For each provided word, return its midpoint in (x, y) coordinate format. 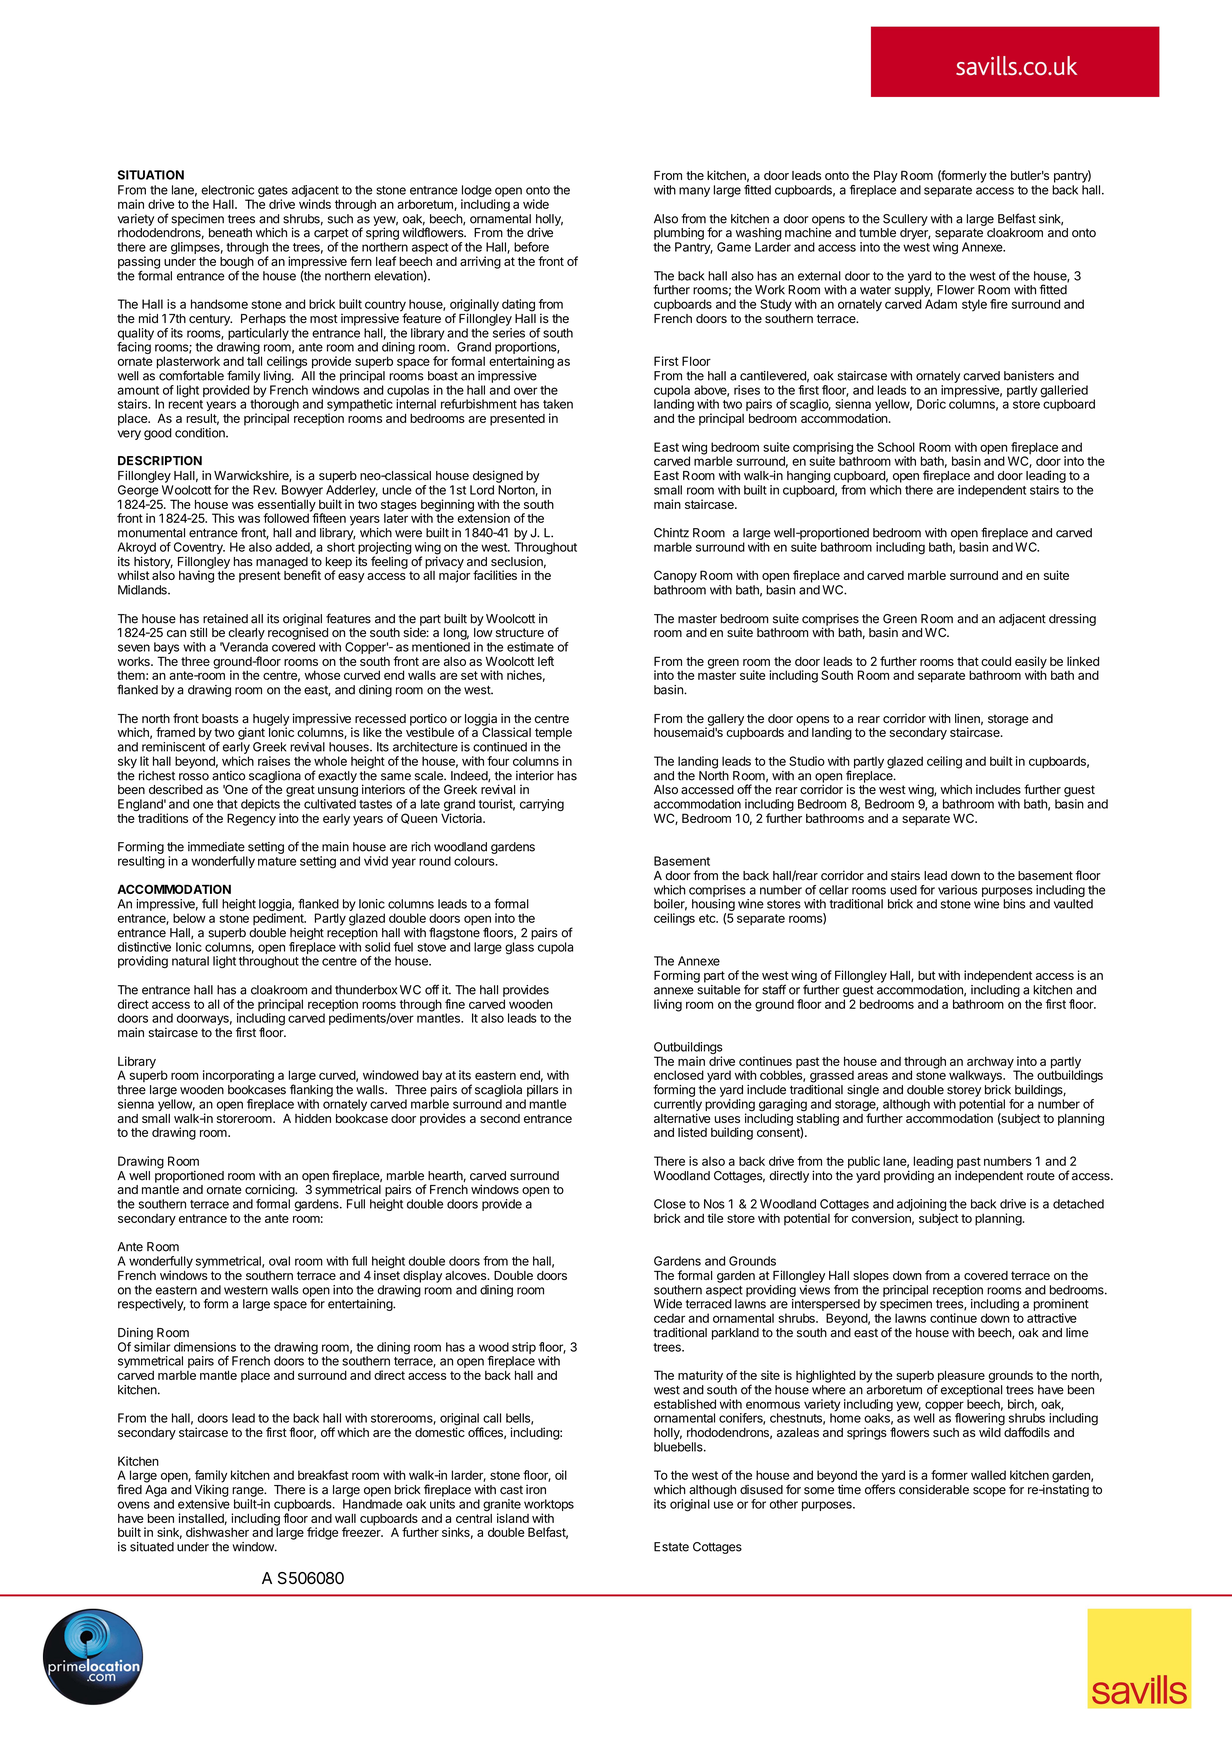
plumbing (679, 233)
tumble (877, 233)
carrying (542, 805)
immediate (216, 847)
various (958, 890)
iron (536, 1490)
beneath (230, 233)
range (249, 1492)
